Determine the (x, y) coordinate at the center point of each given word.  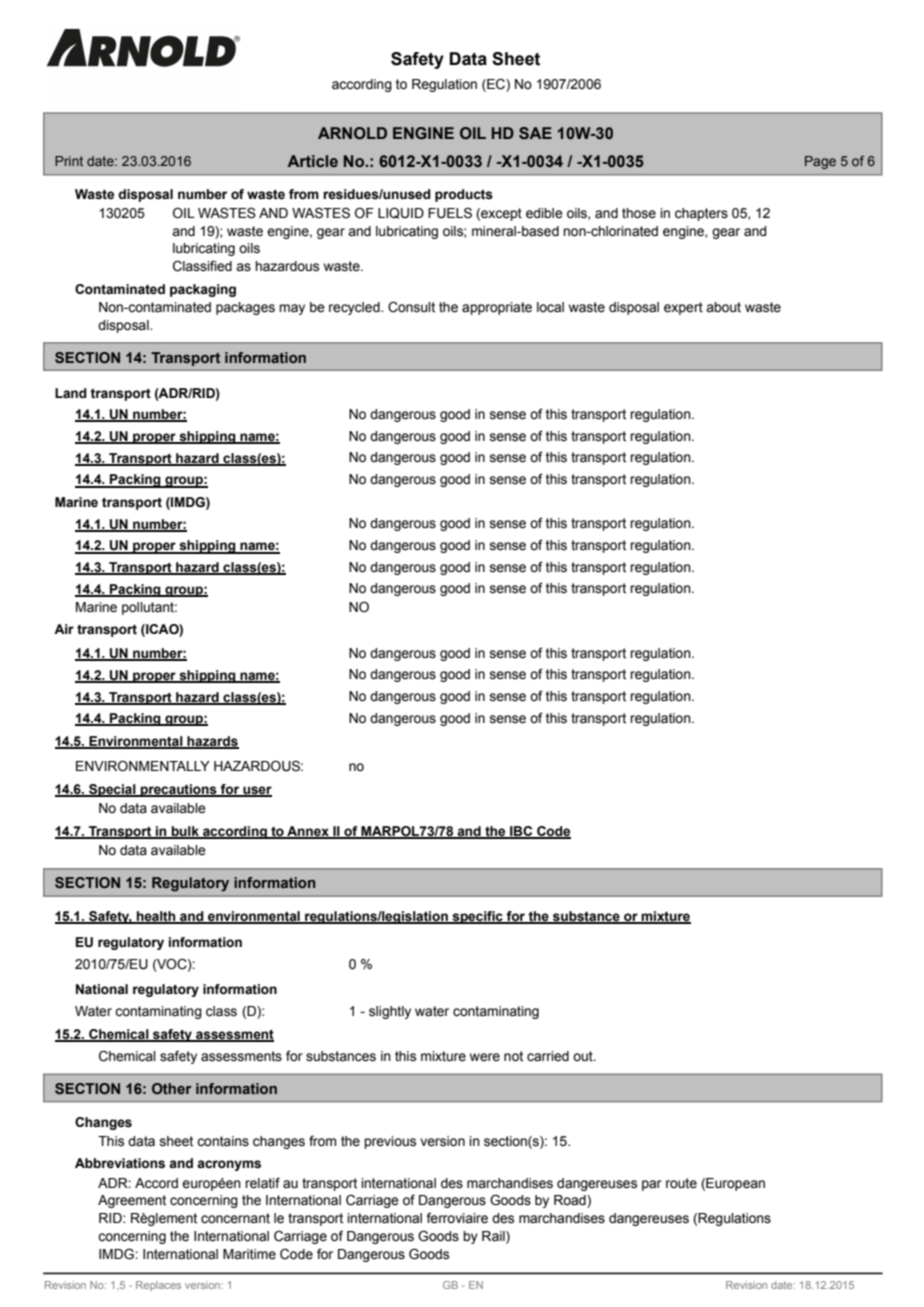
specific (477, 917)
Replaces (158, 1286)
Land (71, 393)
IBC (521, 832)
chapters (701, 214)
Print (69, 161)
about (723, 307)
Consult (411, 307)
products (464, 195)
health (156, 917)
